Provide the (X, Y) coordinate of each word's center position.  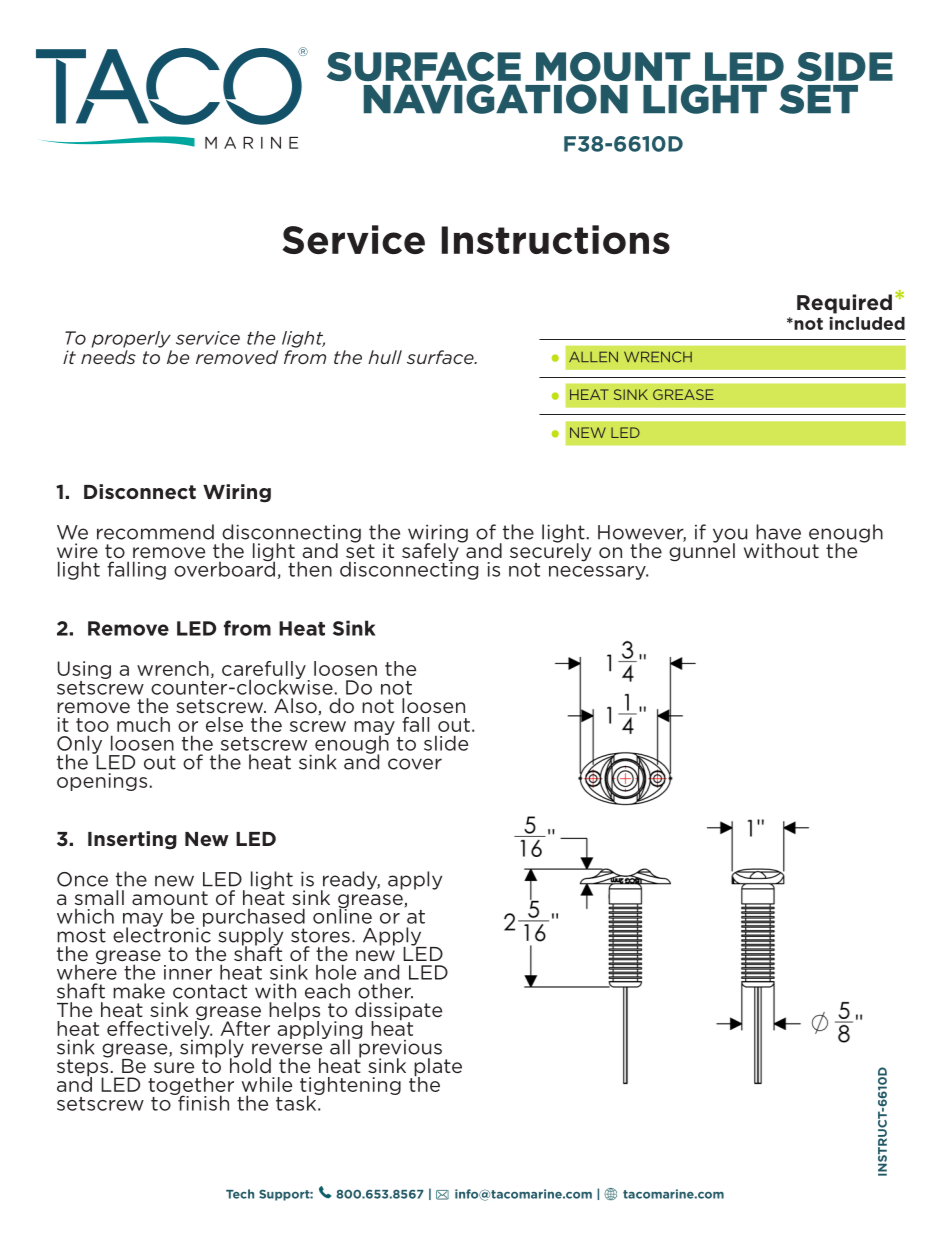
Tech (240, 1194)
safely (431, 552)
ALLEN (593, 356)
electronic (162, 934)
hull (385, 357)
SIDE (845, 66)
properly (131, 339)
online (342, 915)
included (867, 323)
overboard (224, 568)
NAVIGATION (496, 99)
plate (438, 1068)
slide (446, 743)
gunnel (702, 551)
